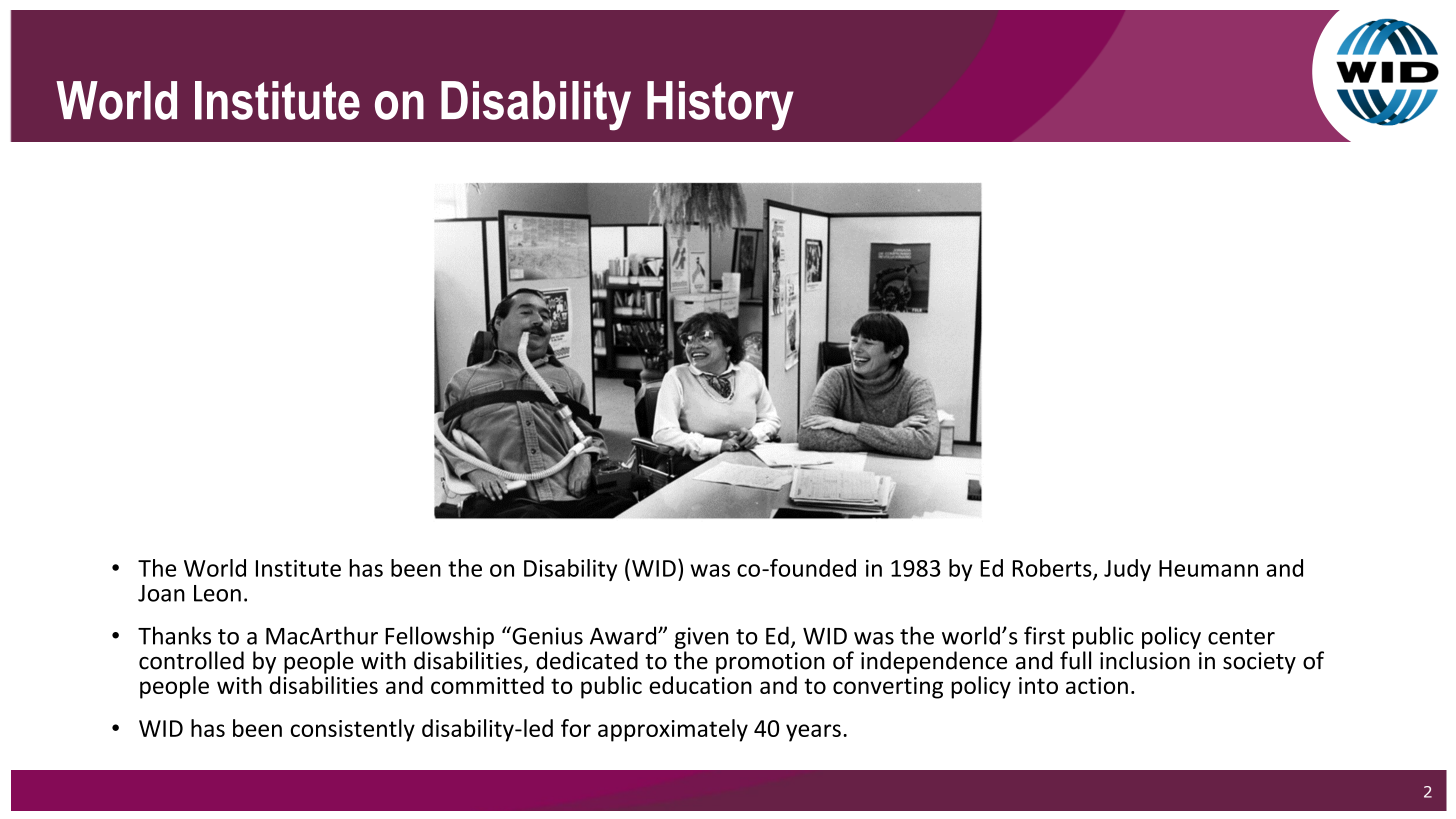 This screenshot has height=819, width=1456. What do you see at coordinates (353, 730) in the screenshot?
I see `consistently` at bounding box center [353, 730].
